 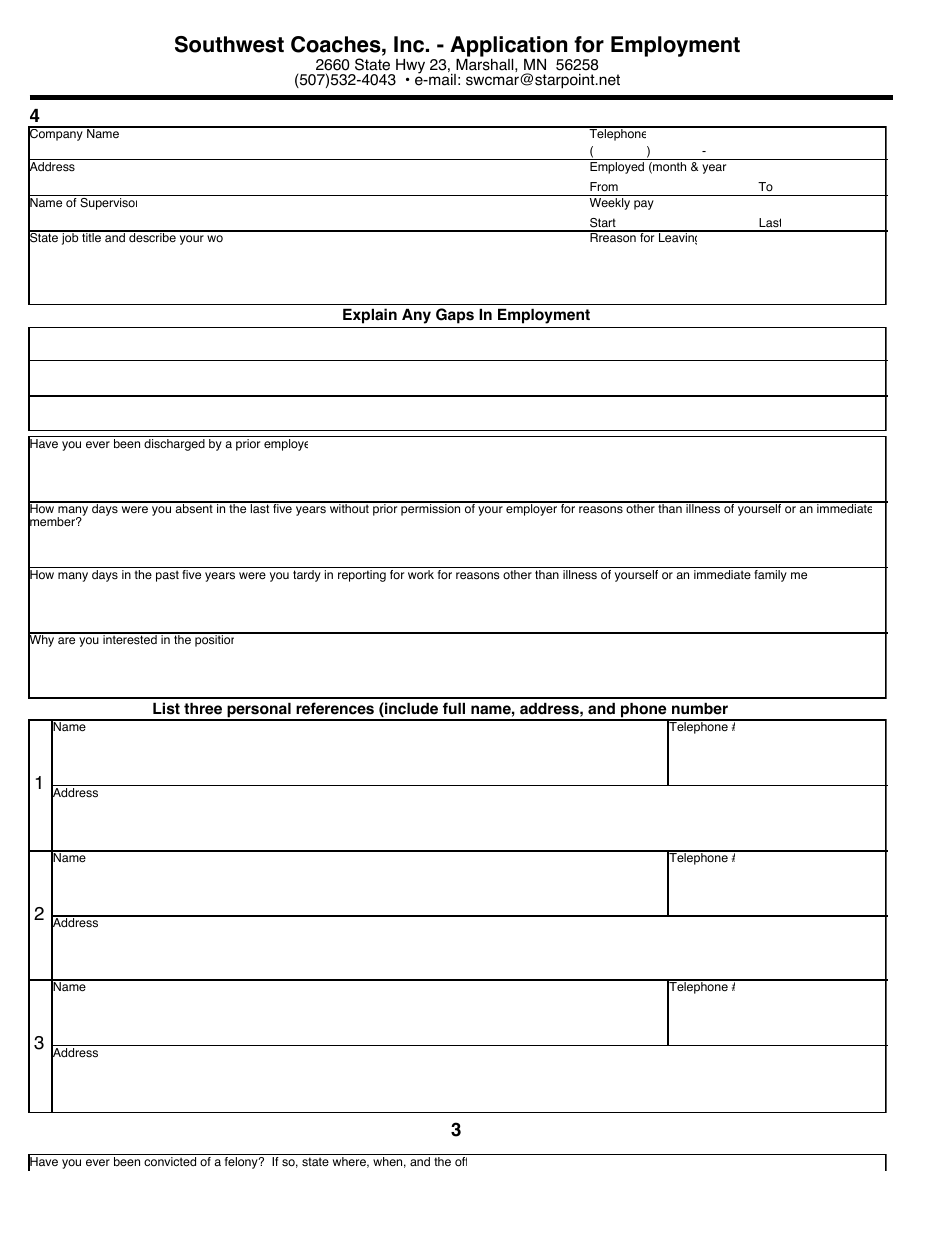 What do you see at coordinates (152, 237) in the screenshot?
I see `describe` at bounding box center [152, 237].
